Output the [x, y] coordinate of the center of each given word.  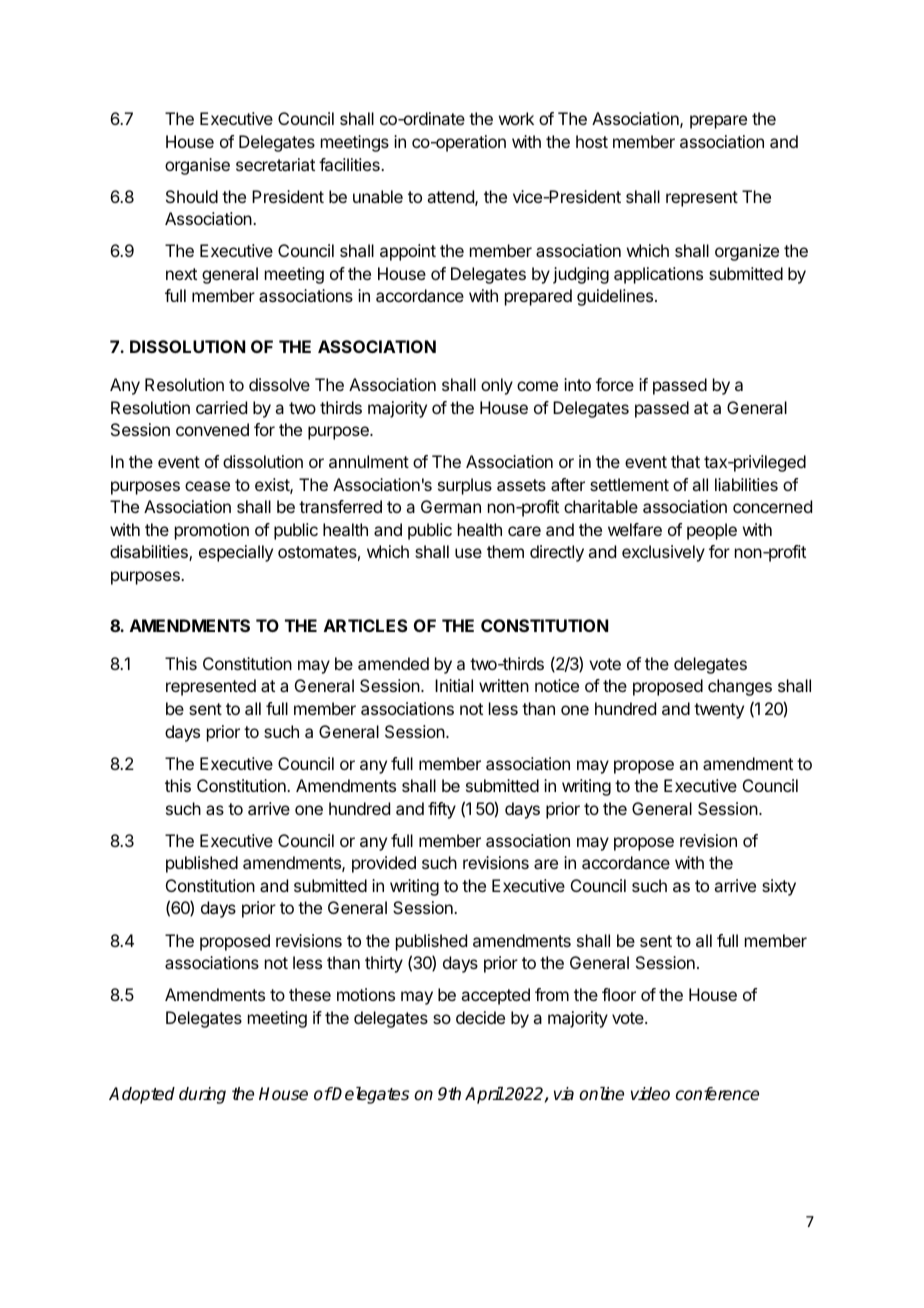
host [592, 141]
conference [717, 1094]
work [516, 118]
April [484, 1095]
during [202, 1095]
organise [197, 166]
